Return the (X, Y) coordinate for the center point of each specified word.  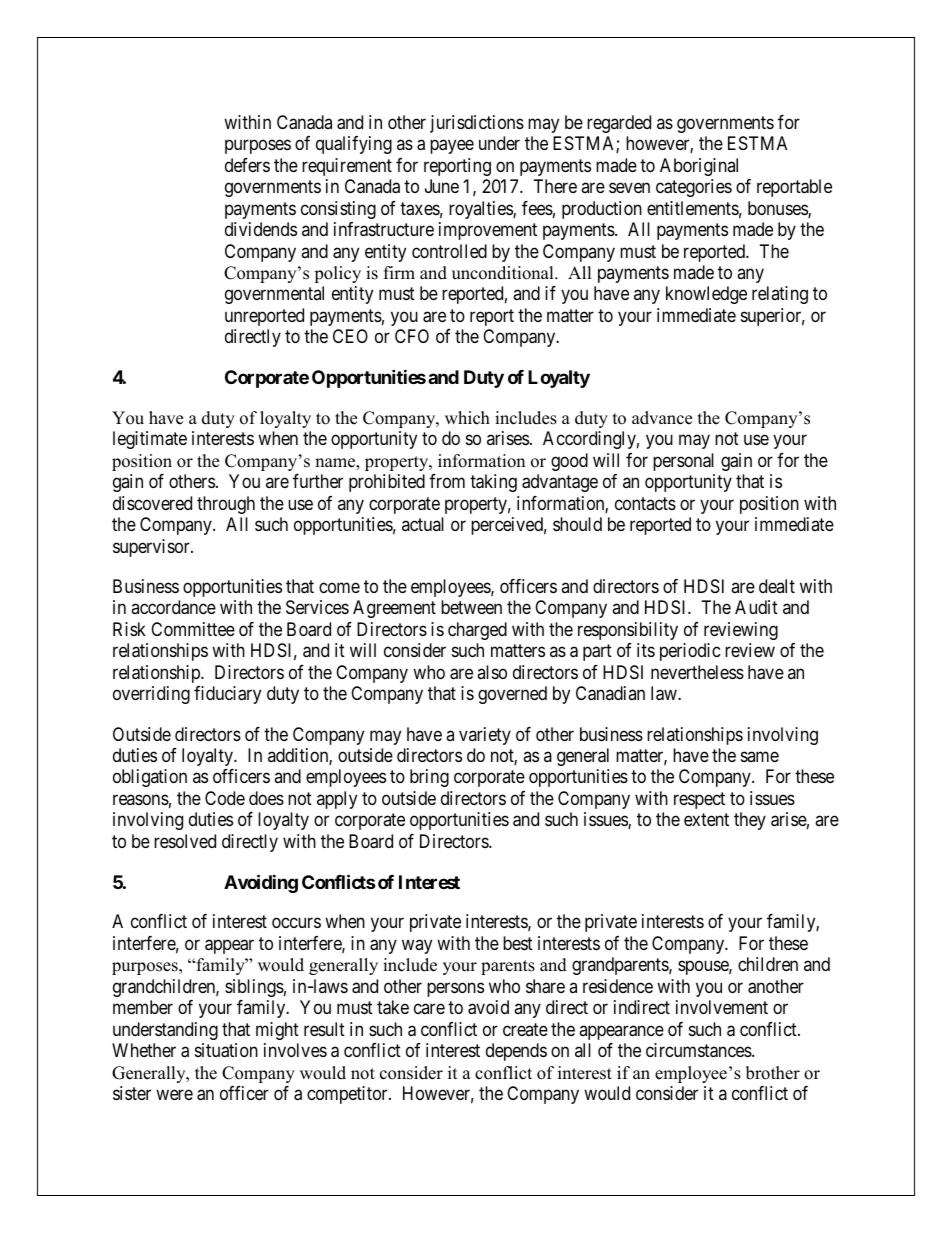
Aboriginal (699, 167)
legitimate (150, 440)
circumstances (699, 1050)
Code (225, 798)
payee (452, 147)
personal (683, 462)
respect (699, 800)
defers (247, 165)
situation (226, 1050)
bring (429, 778)
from (447, 481)
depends (516, 1052)
